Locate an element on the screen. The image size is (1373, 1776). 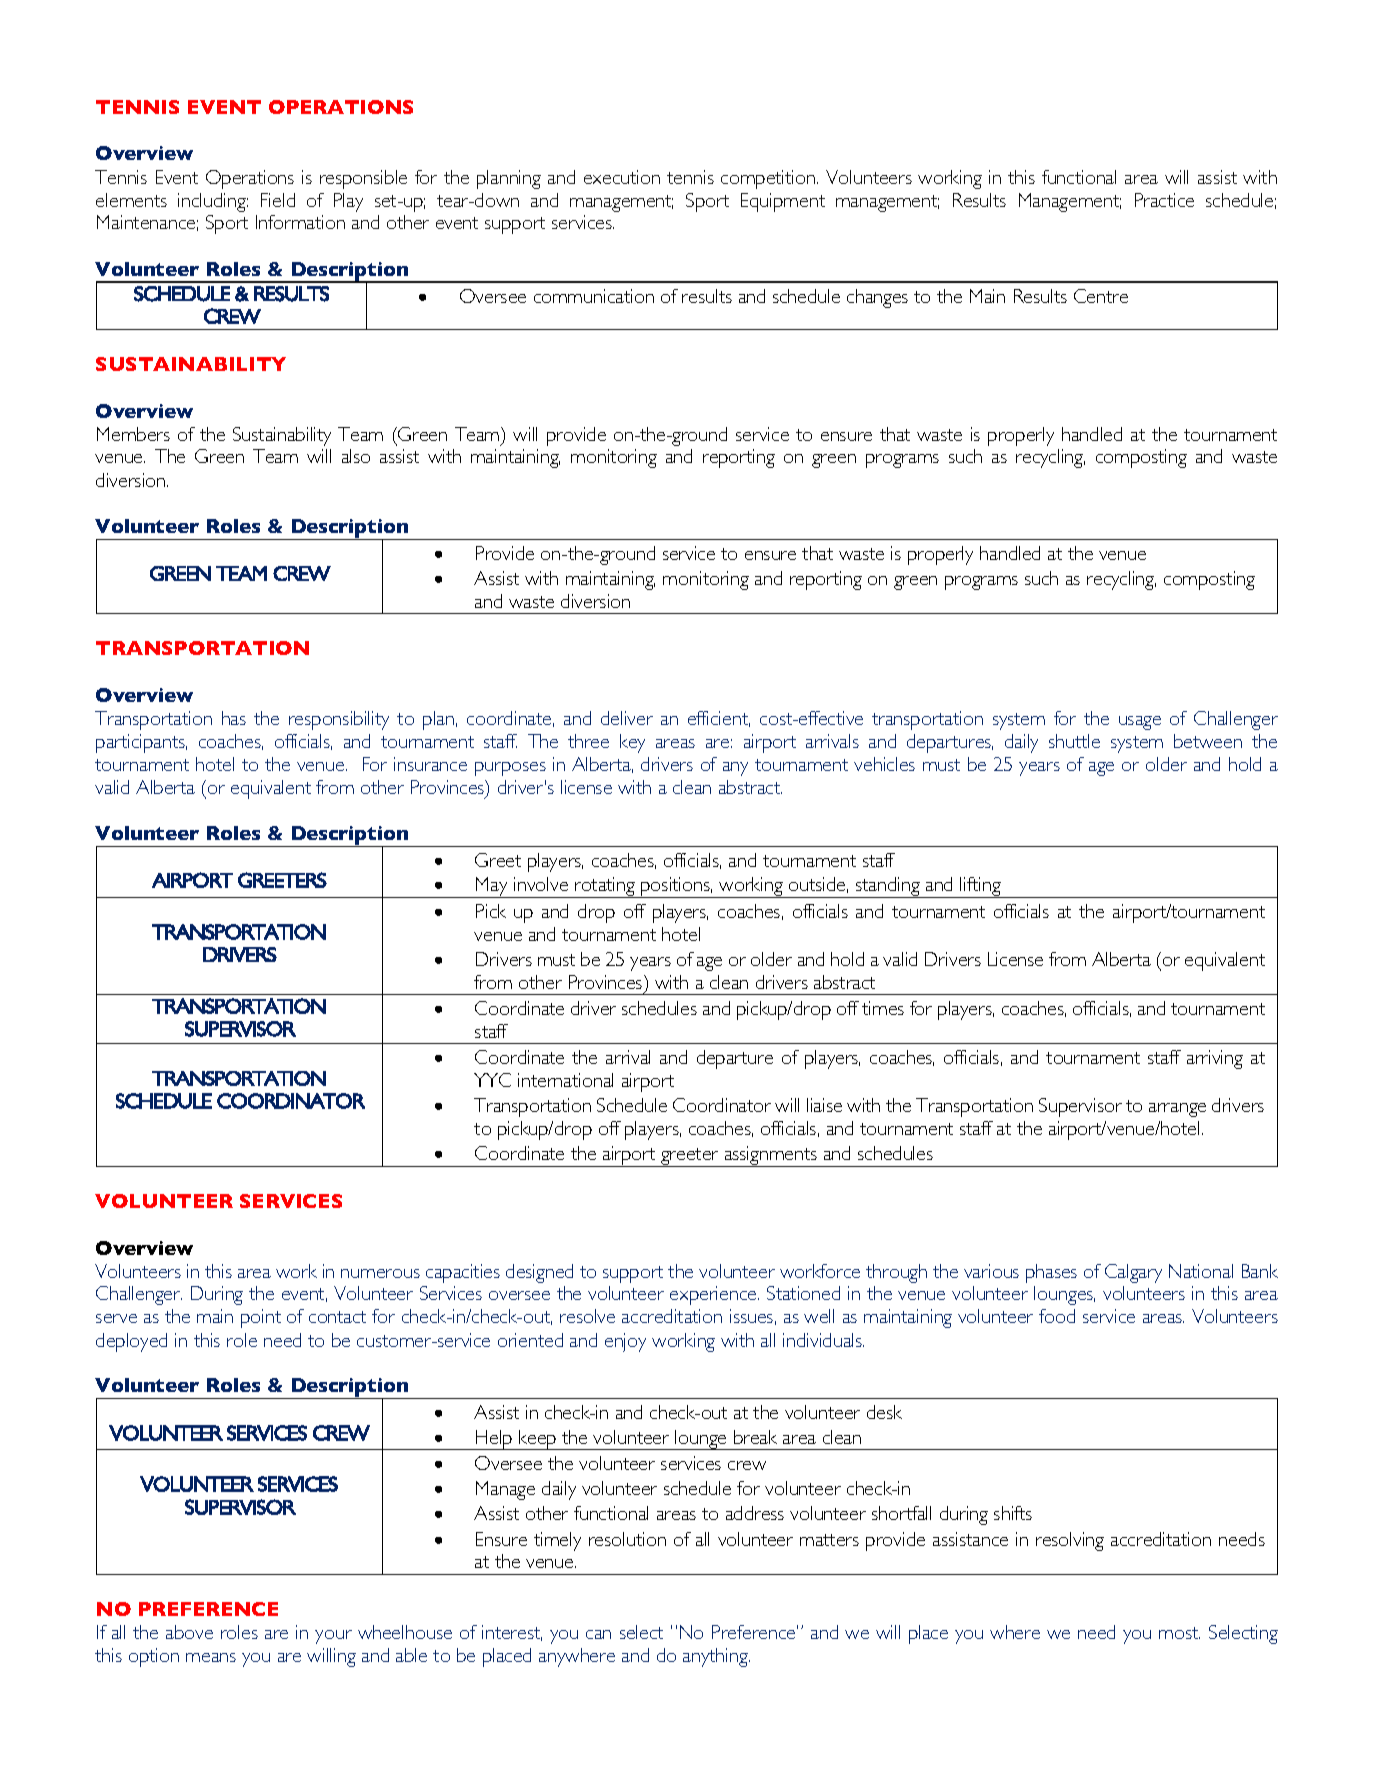
responsibility is located at coordinates (339, 720).
